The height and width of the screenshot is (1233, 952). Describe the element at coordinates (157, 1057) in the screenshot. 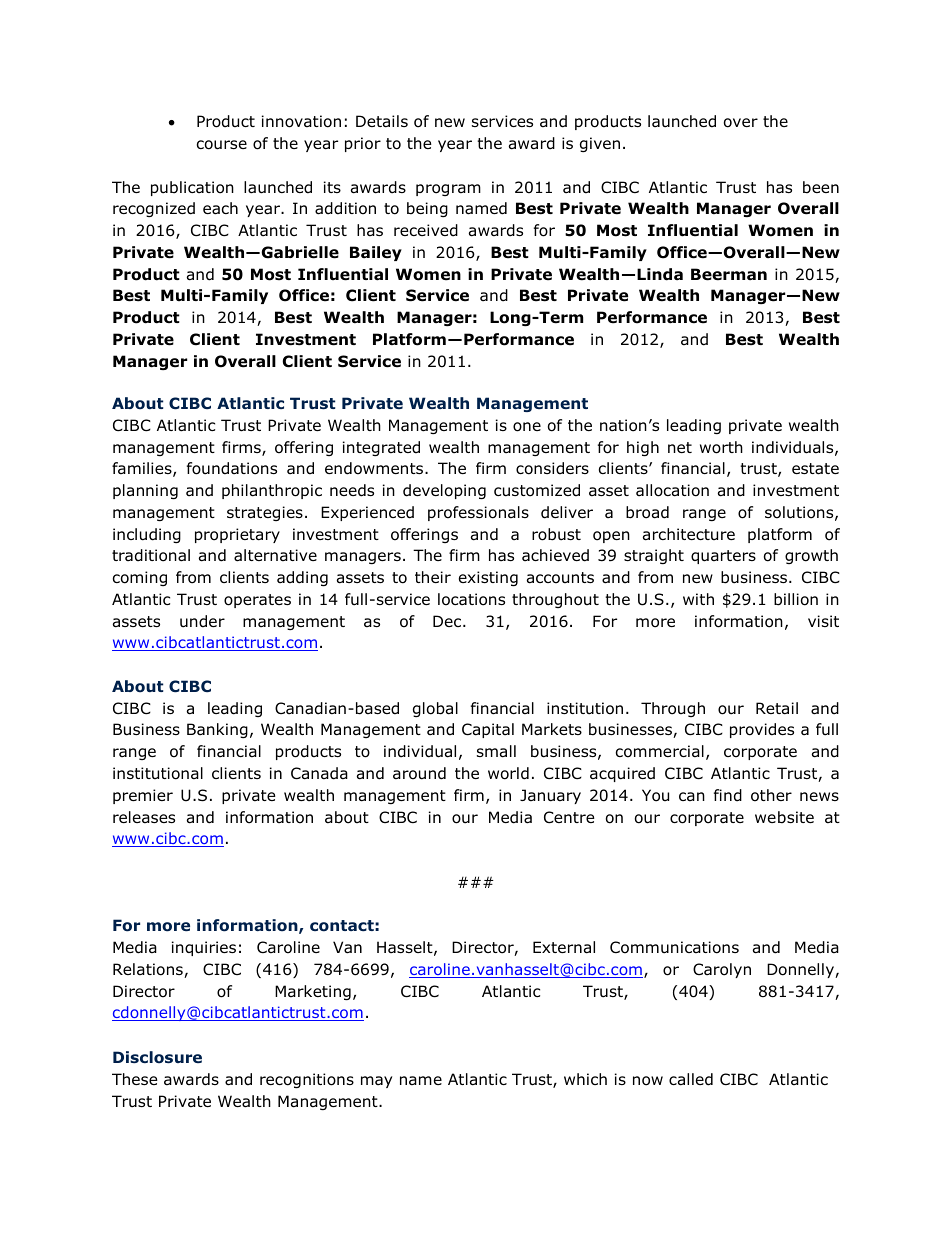

I see `Disclosure` at that location.
